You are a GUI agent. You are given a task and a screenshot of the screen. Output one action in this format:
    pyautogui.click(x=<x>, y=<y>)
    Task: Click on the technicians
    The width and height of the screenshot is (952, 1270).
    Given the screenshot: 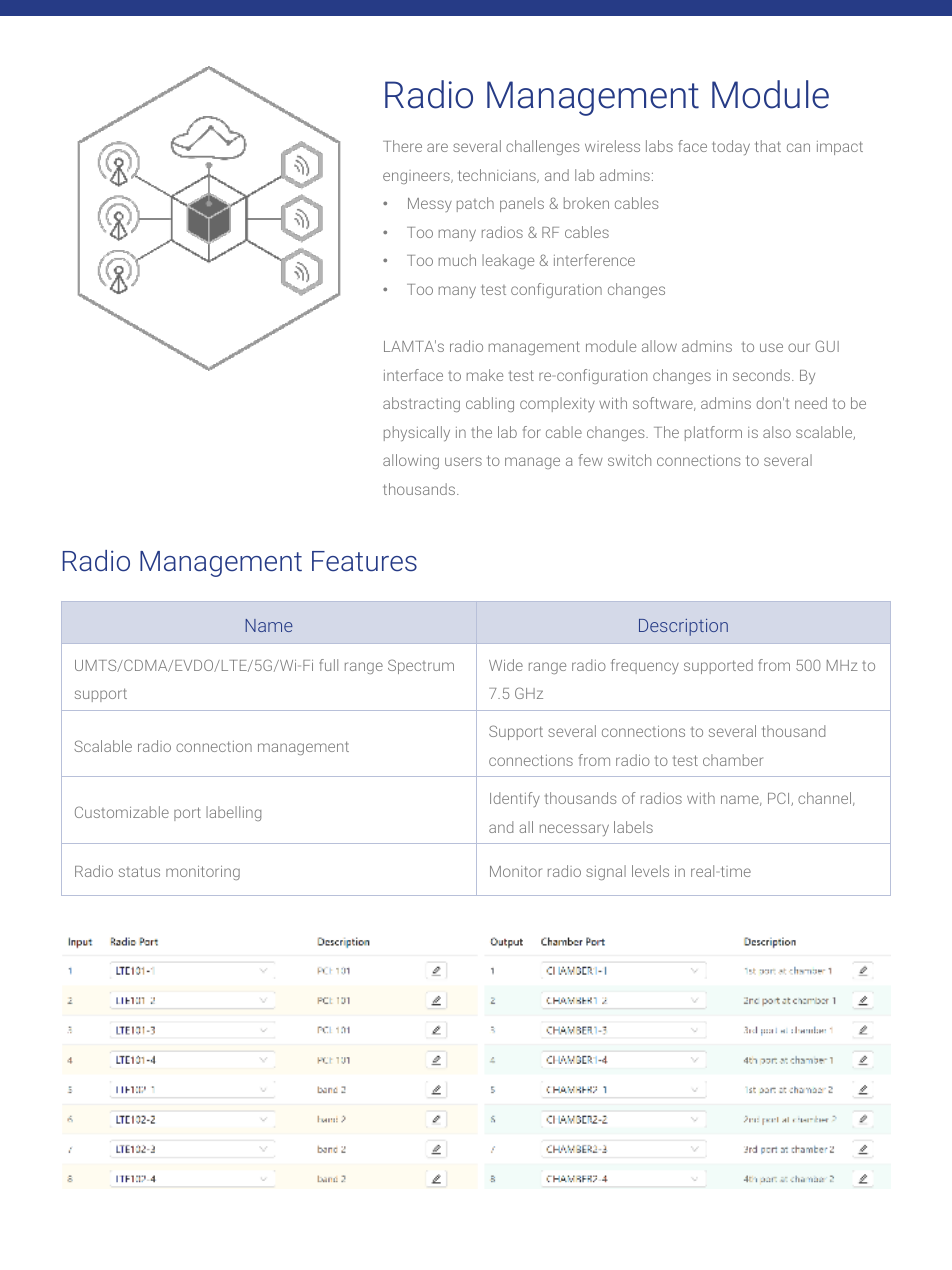 What is the action you would take?
    pyautogui.click(x=498, y=176)
